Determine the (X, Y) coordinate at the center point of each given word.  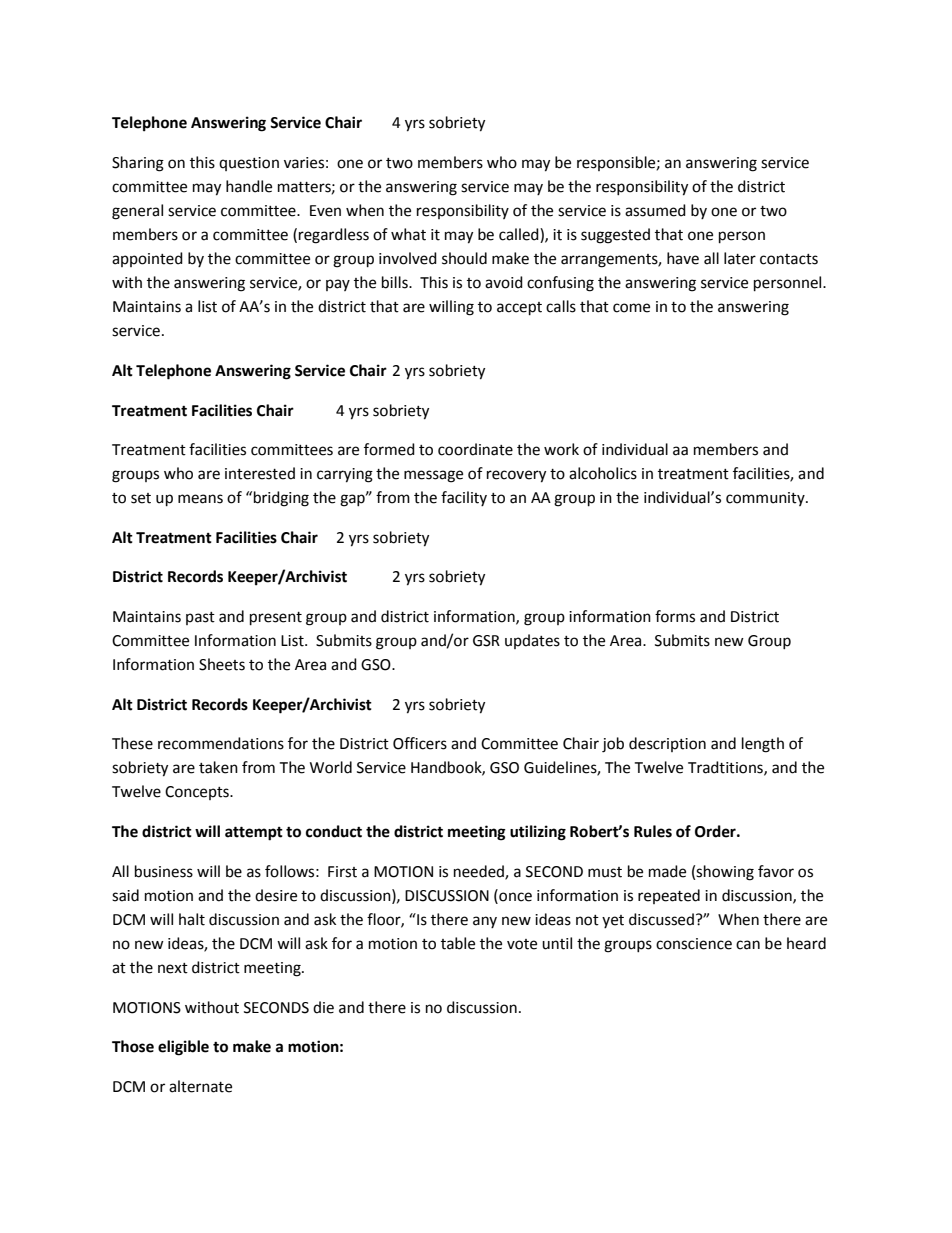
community (766, 499)
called (520, 235)
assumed (655, 210)
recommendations (221, 743)
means (200, 499)
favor (776, 871)
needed (480, 872)
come (631, 308)
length (763, 745)
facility (464, 498)
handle (249, 186)
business (164, 871)
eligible (183, 1048)
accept (519, 309)
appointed (147, 259)
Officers (420, 743)
